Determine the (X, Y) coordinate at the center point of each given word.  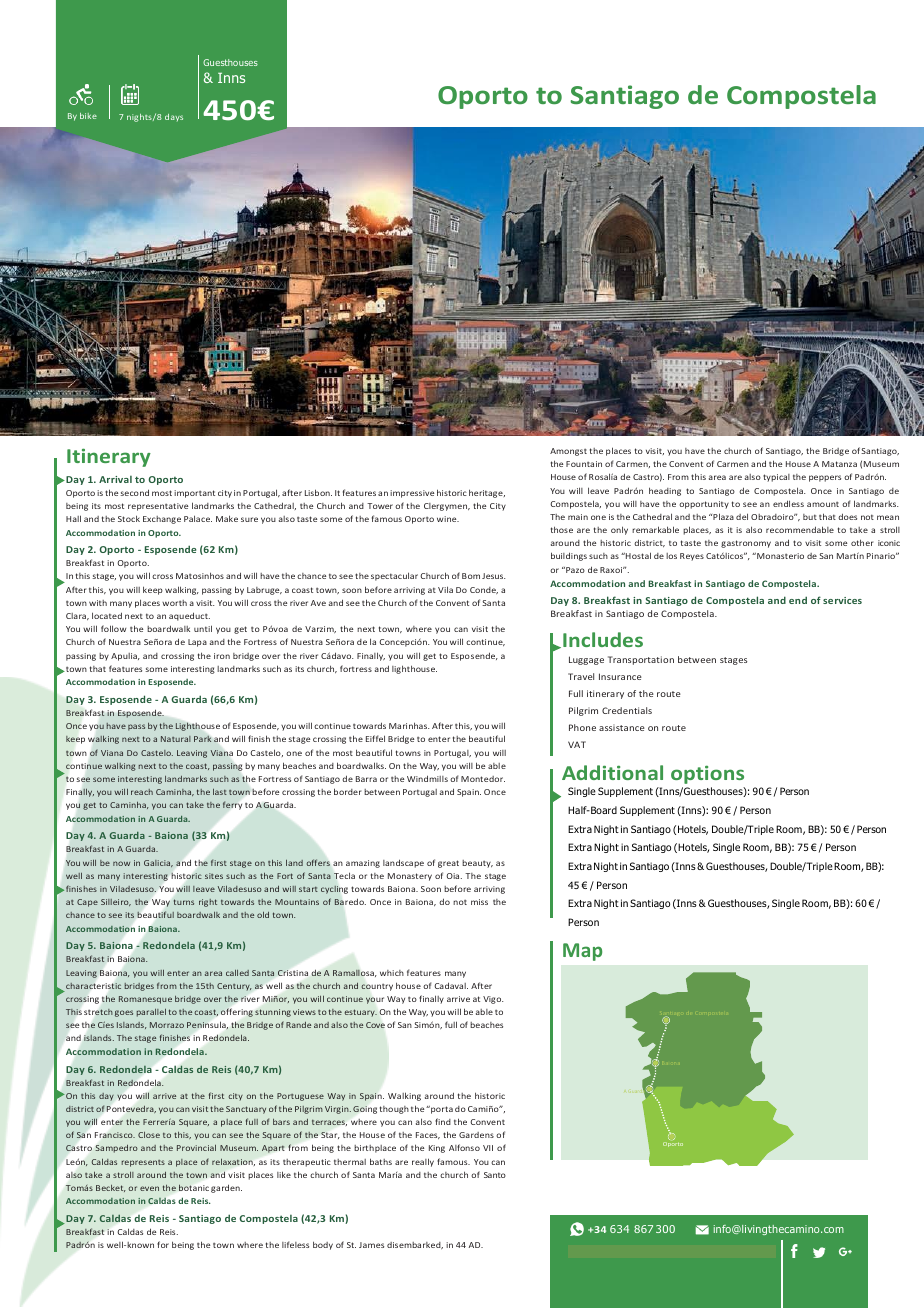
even (149, 1188)
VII (488, 1148)
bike (88, 116)
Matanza (839, 464)
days (174, 117)
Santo (495, 1175)
